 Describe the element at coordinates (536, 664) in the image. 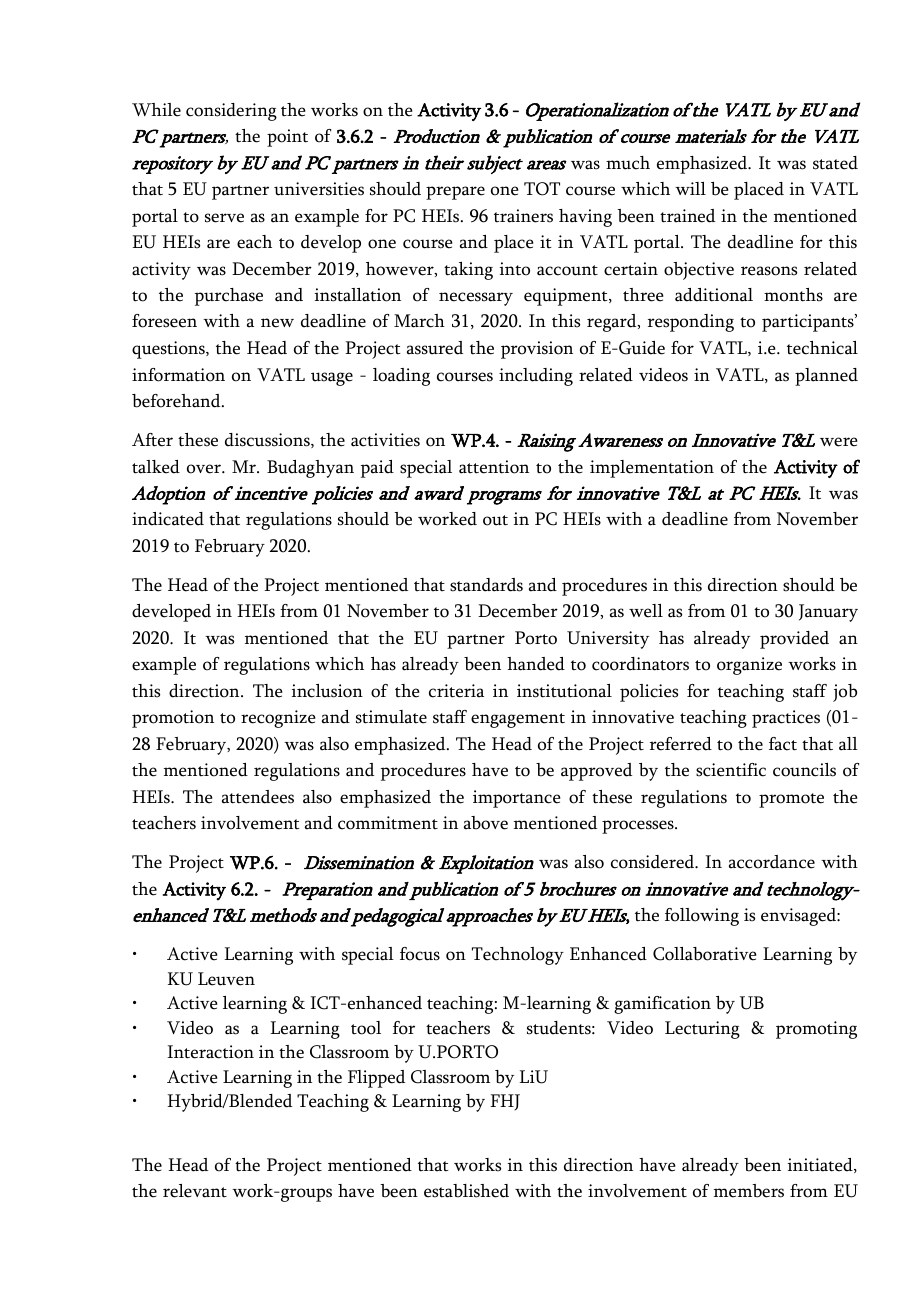

I see `handed` at that location.
